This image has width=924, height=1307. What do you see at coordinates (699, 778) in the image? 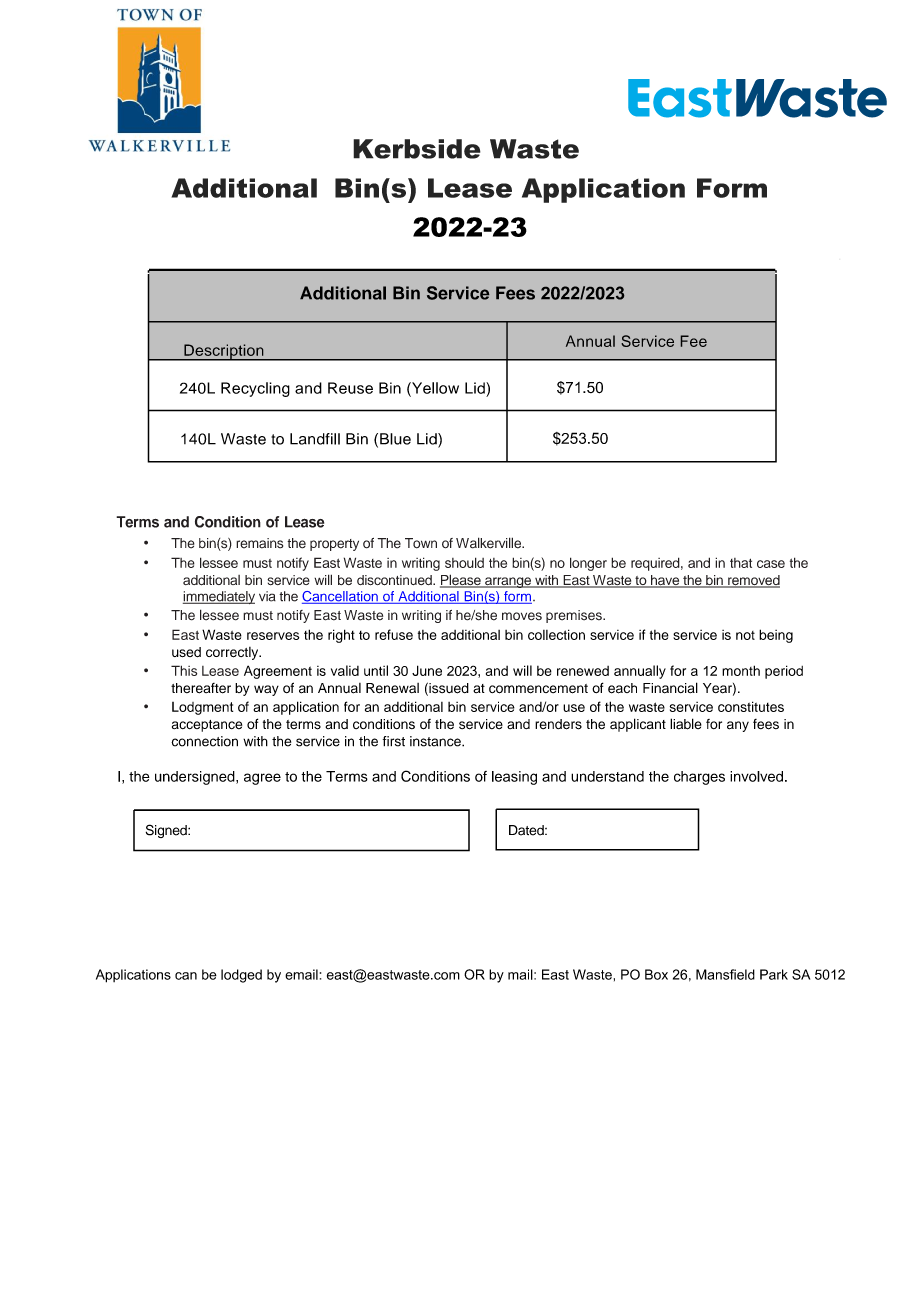
I see `charges` at bounding box center [699, 778].
